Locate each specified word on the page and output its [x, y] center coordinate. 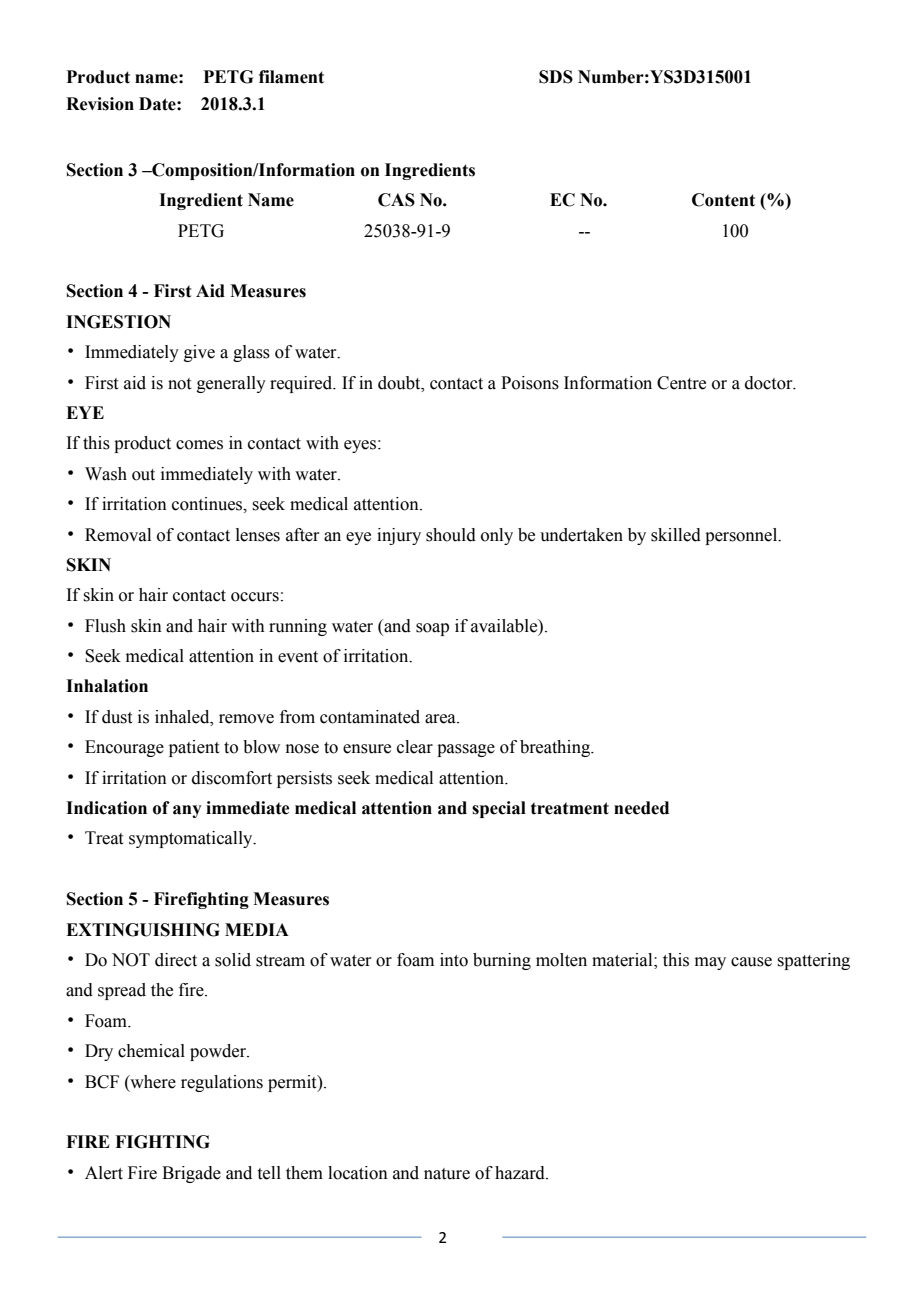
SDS [556, 77]
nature [447, 1174]
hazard [521, 1173]
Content [723, 200]
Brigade [191, 1174]
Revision [100, 104]
